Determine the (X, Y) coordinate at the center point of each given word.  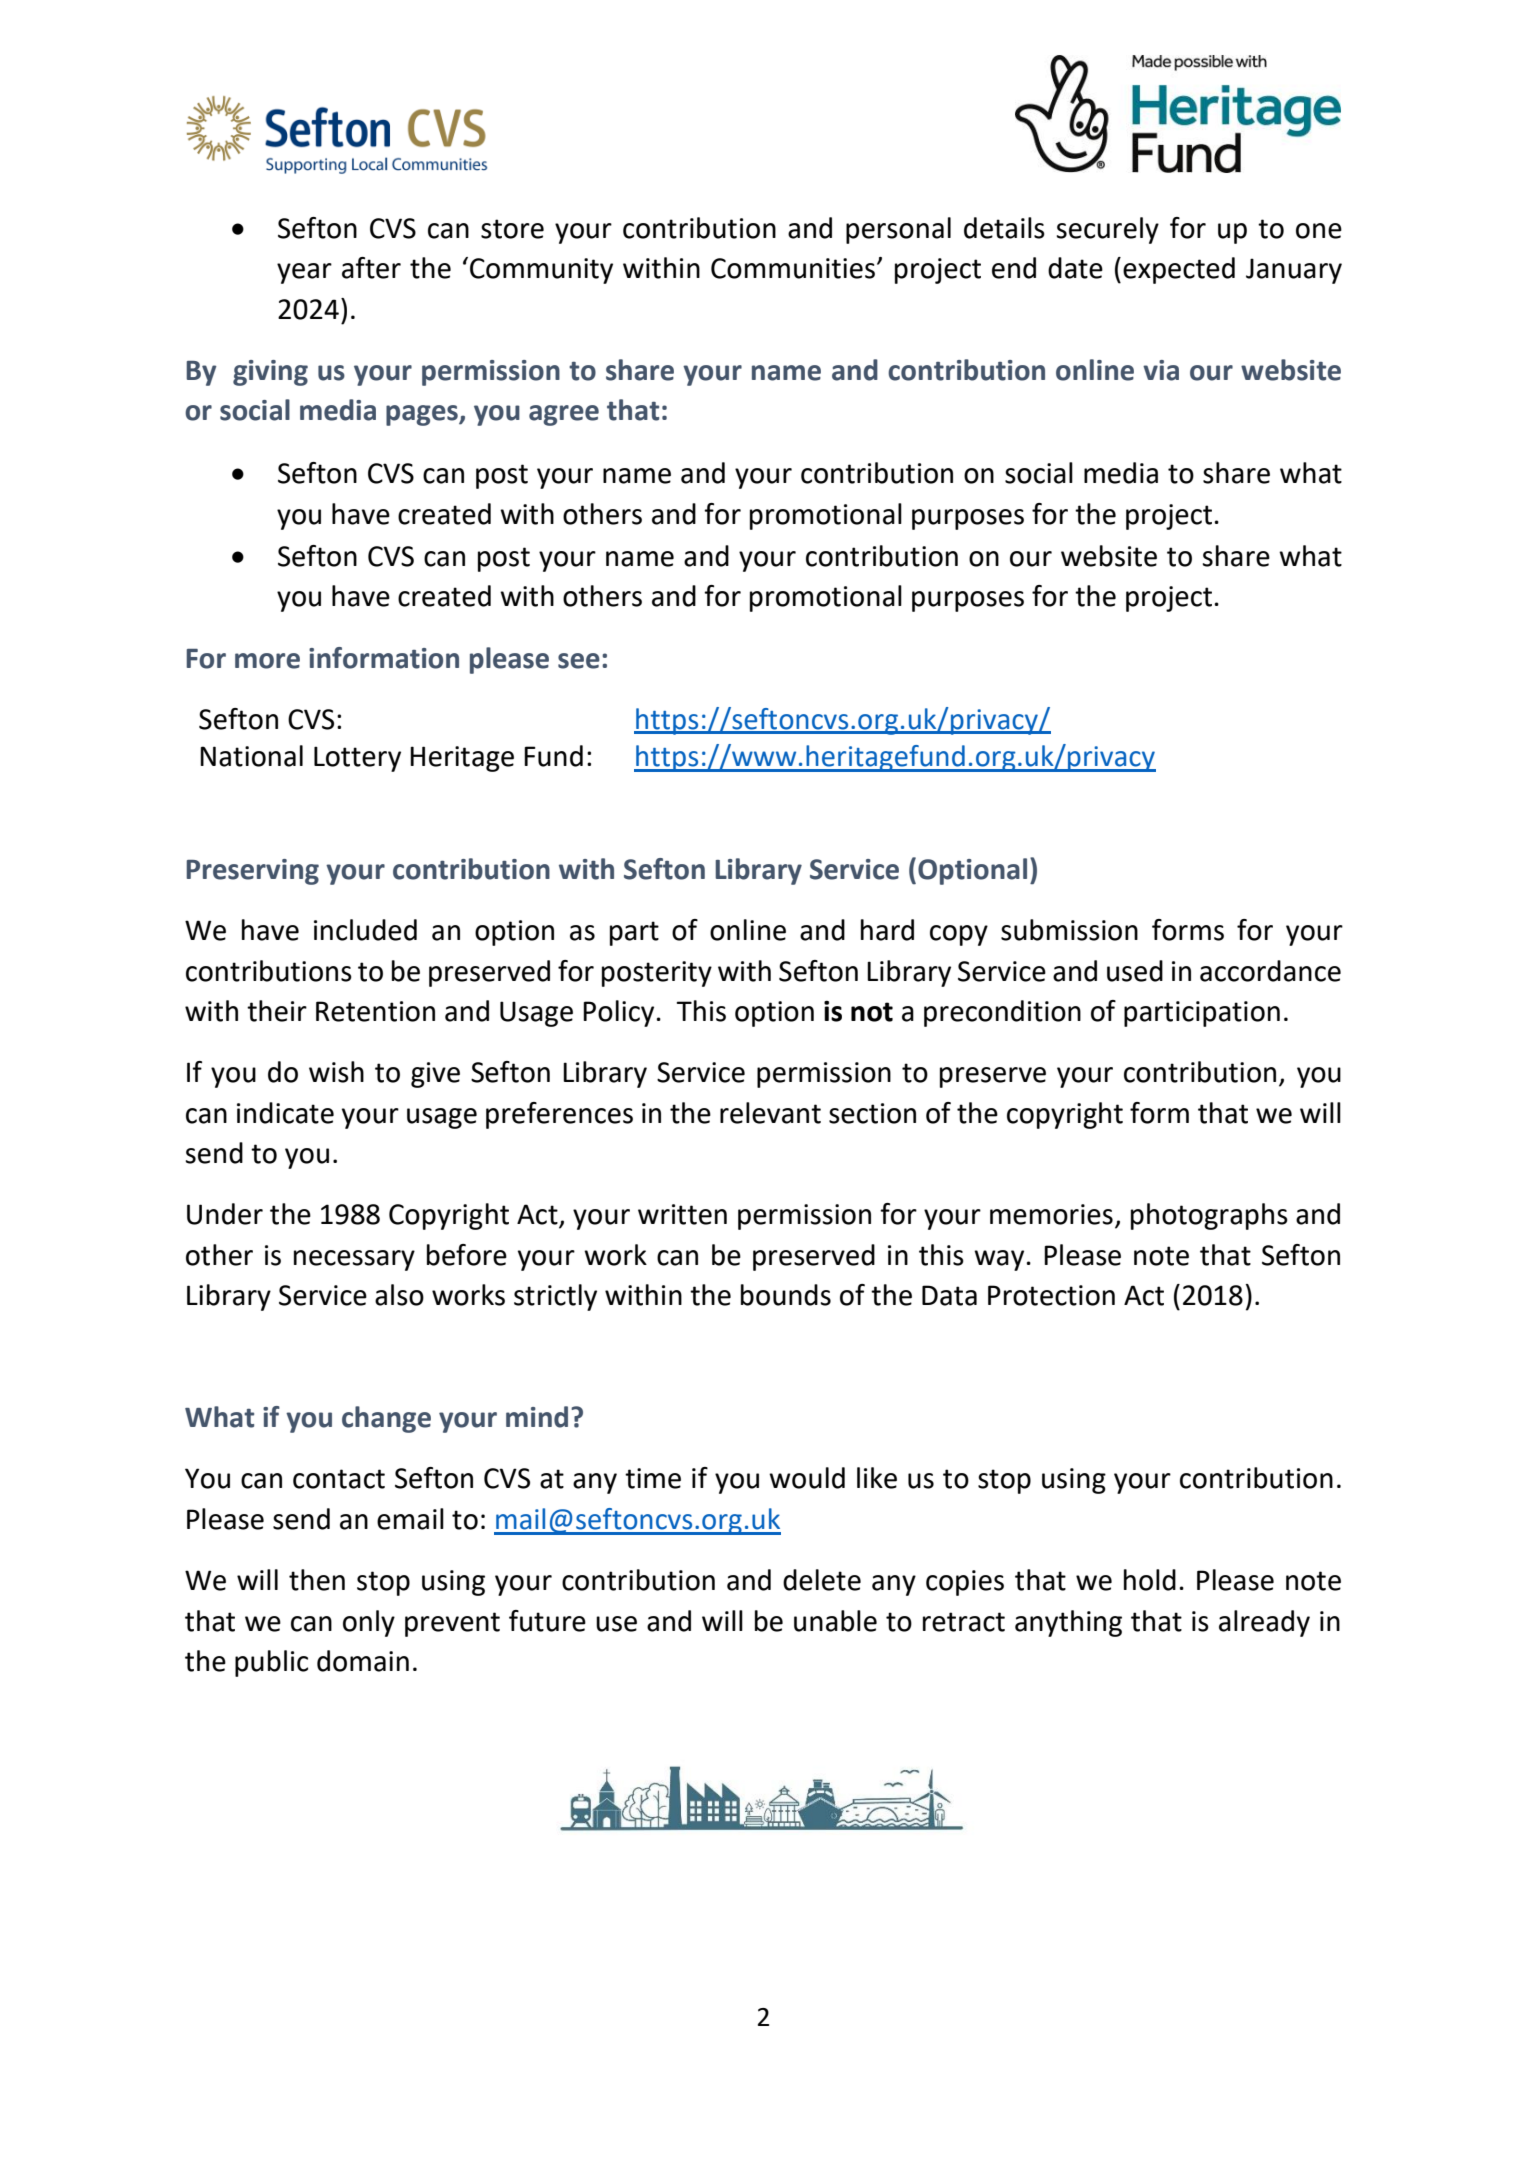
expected (1179, 270)
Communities (793, 268)
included (365, 930)
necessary (354, 1260)
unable (835, 1621)
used (1135, 971)
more (267, 661)
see (579, 661)
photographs (1209, 1216)
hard (887, 930)
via (1161, 370)
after (371, 268)
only (369, 1623)
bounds (786, 1295)
